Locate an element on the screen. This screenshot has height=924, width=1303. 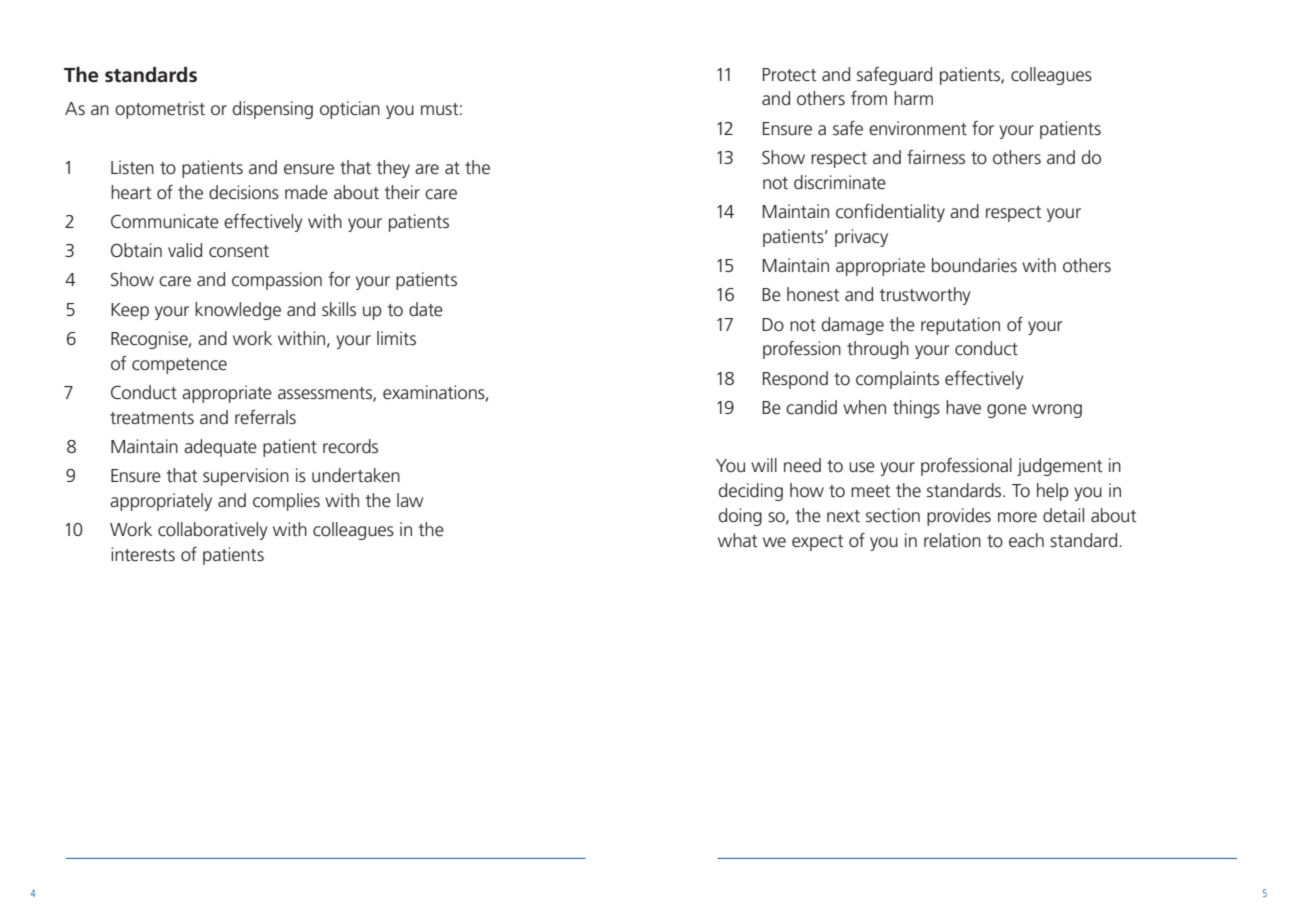
collaboratively is located at coordinates (213, 531).
